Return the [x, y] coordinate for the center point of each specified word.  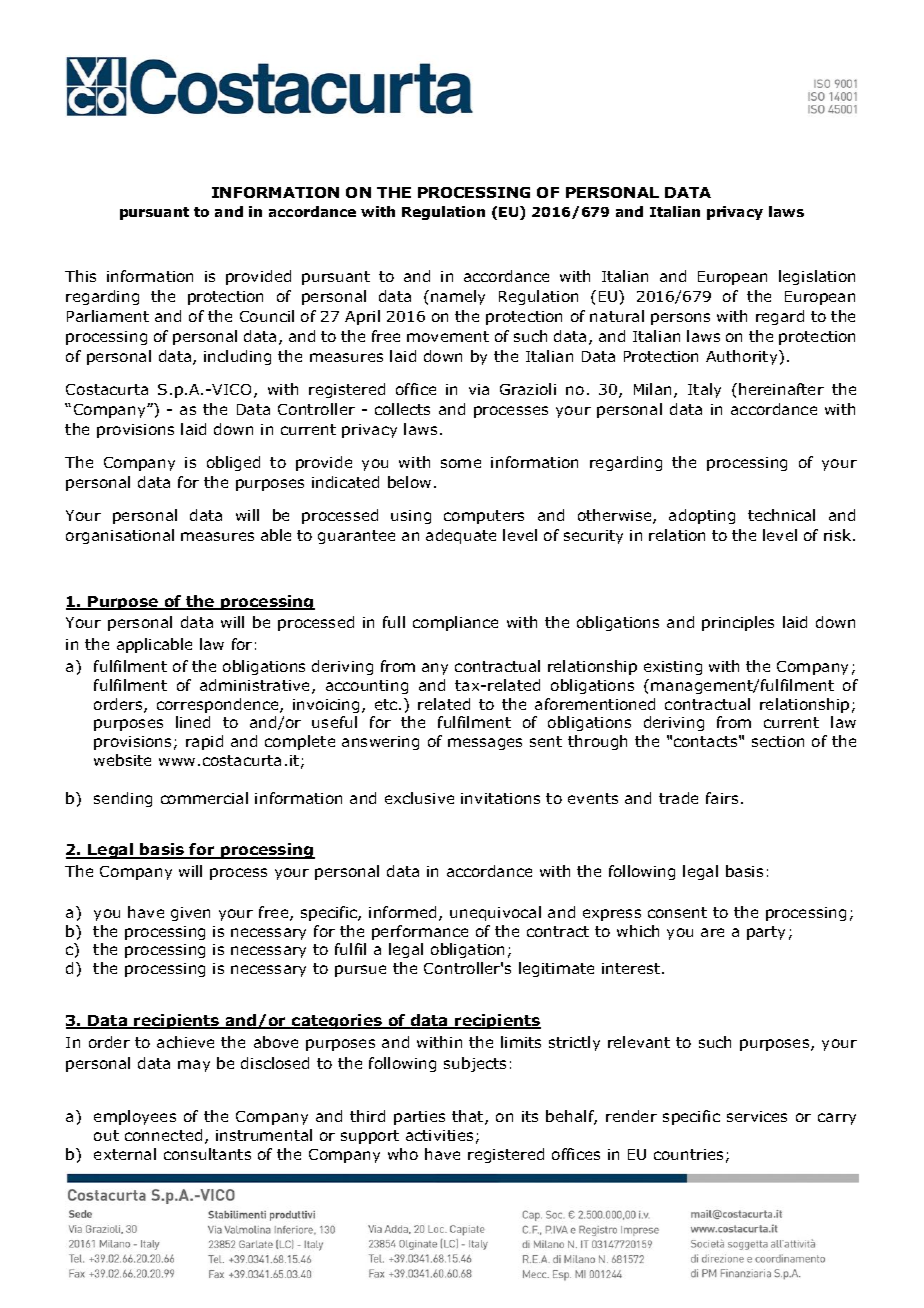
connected [163, 1135]
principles [738, 623]
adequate [461, 536]
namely [458, 297]
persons [680, 319]
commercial [204, 798]
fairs [722, 798]
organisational [120, 536]
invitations [500, 798]
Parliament [108, 316]
